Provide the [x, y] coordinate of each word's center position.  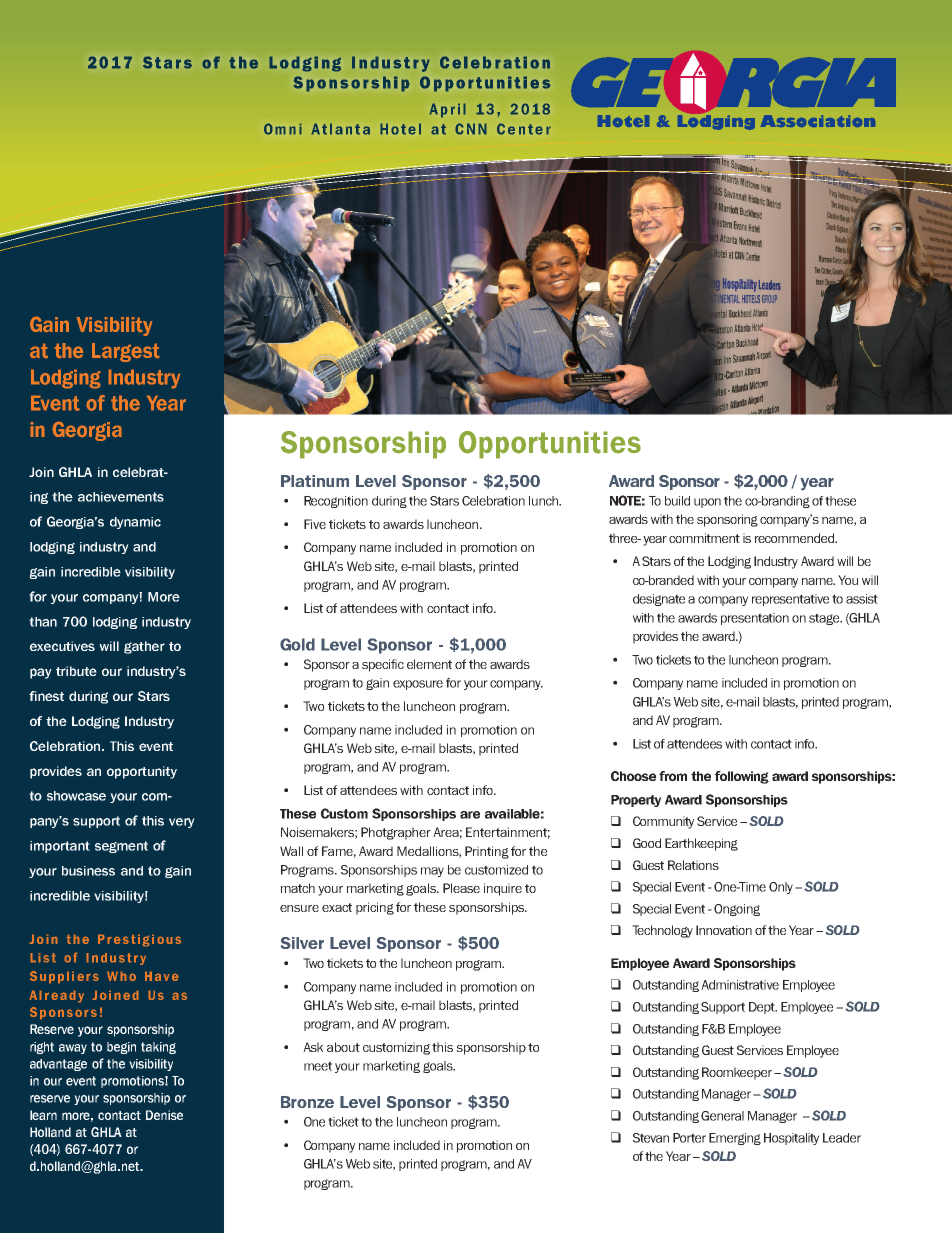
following [742, 777]
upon [707, 503]
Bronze [307, 1102]
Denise [164, 1115]
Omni [283, 129]
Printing [487, 852]
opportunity [142, 772]
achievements [121, 497]
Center [524, 129]
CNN [471, 129]
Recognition [336, 502]
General [722, 1116]
